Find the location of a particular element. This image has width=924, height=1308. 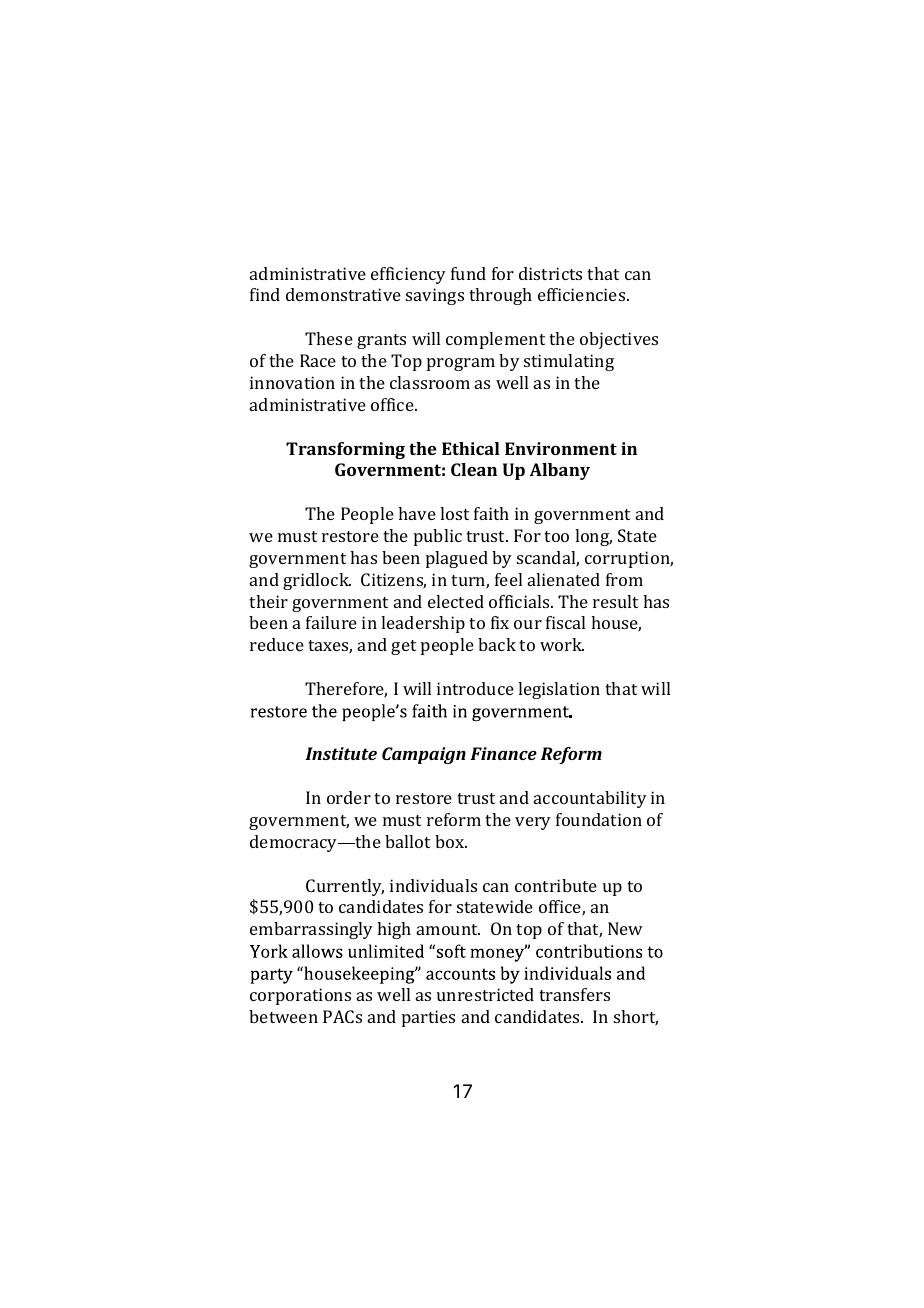

work is located at coordinates (562, 644).
